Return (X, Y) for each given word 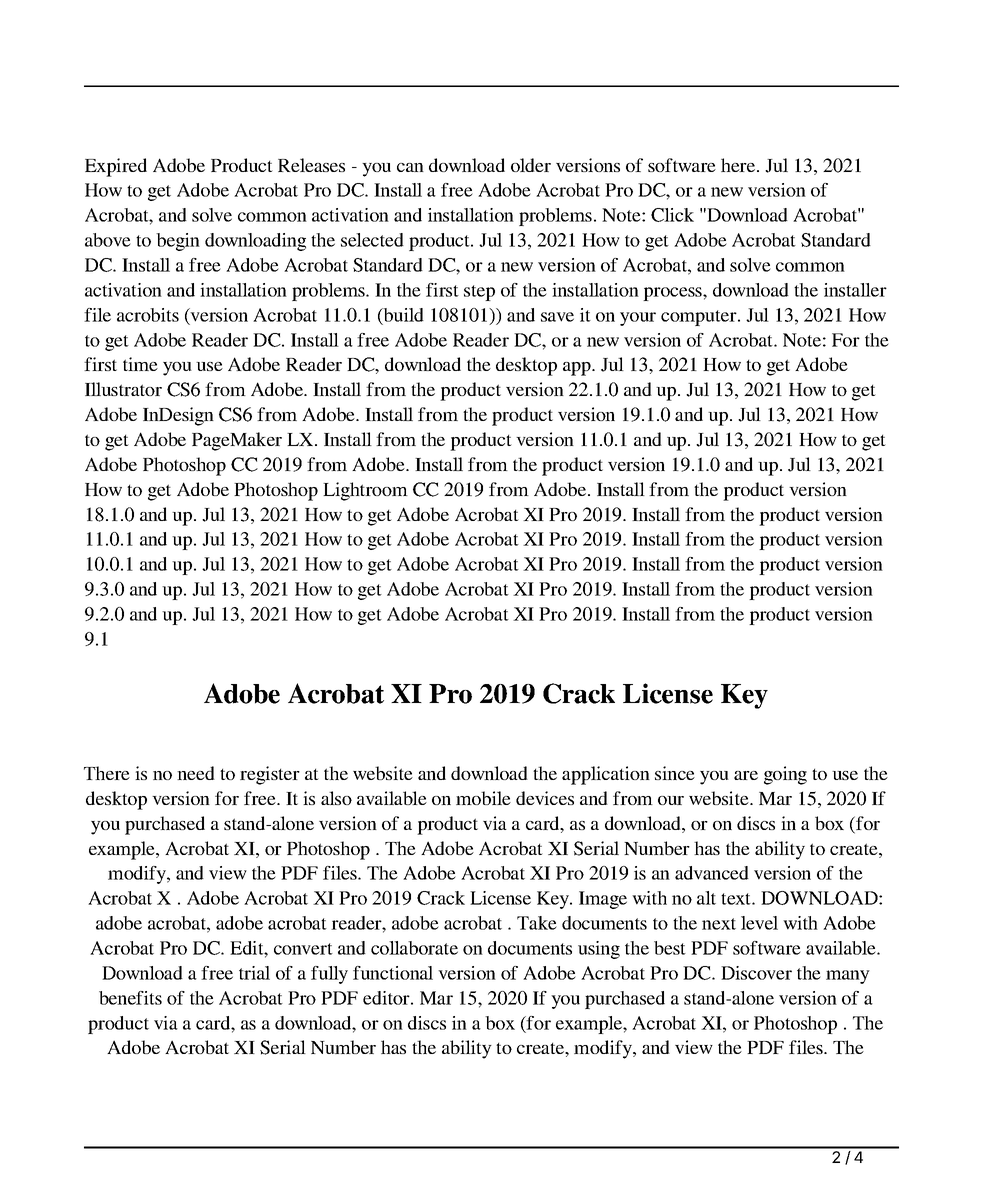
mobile (483, 798)
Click (672, 215)
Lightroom (365, 491)
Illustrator (123, 389)
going (785, 775)
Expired (116, 167)
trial (254, 973)
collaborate (414, 948)
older (531, 165)
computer (700, 318)
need (196, 773)
